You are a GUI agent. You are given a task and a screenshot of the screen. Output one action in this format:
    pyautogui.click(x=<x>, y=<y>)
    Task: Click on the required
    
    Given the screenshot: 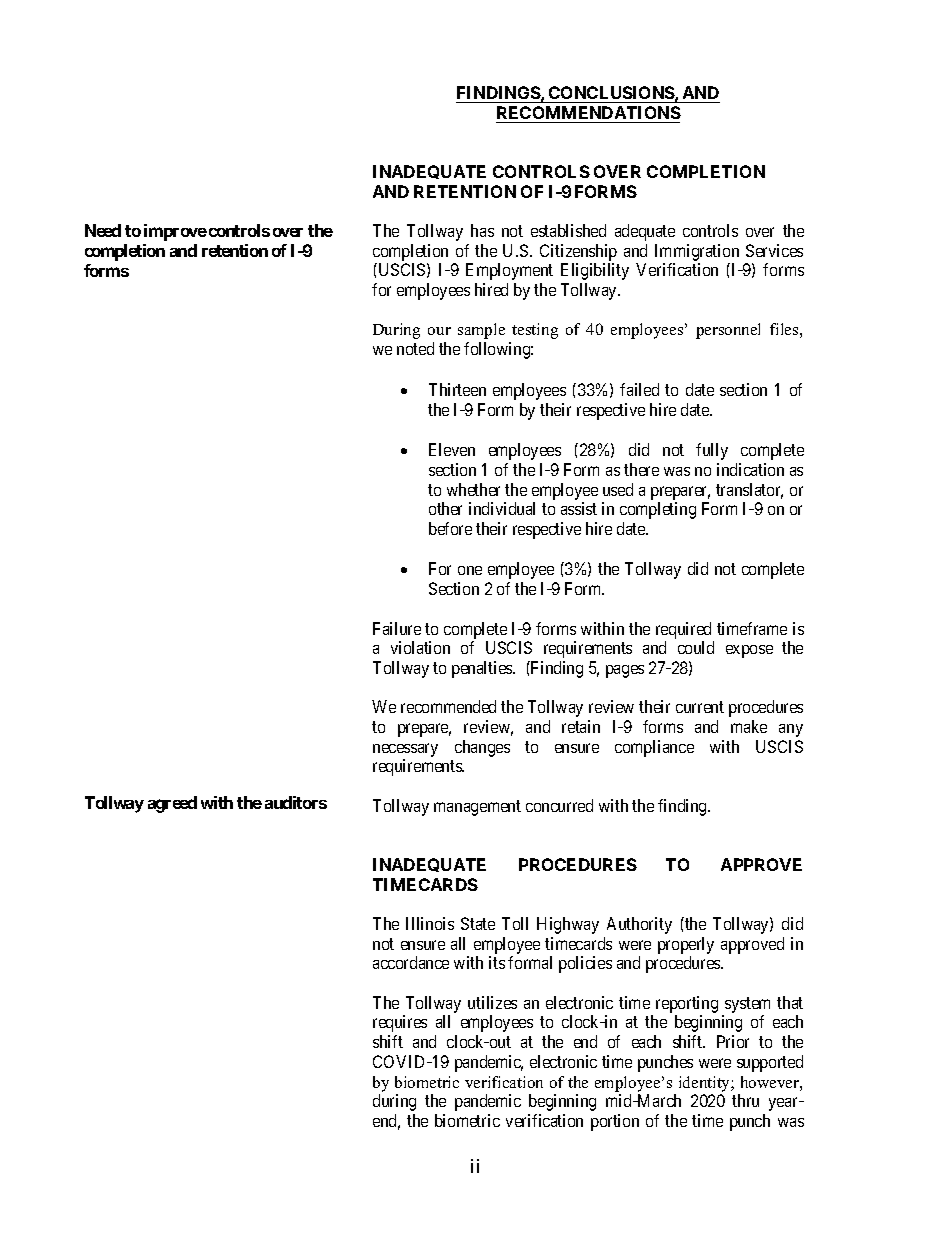 What is the action you would take?
    pyautogui.click(x=683, y=630)
